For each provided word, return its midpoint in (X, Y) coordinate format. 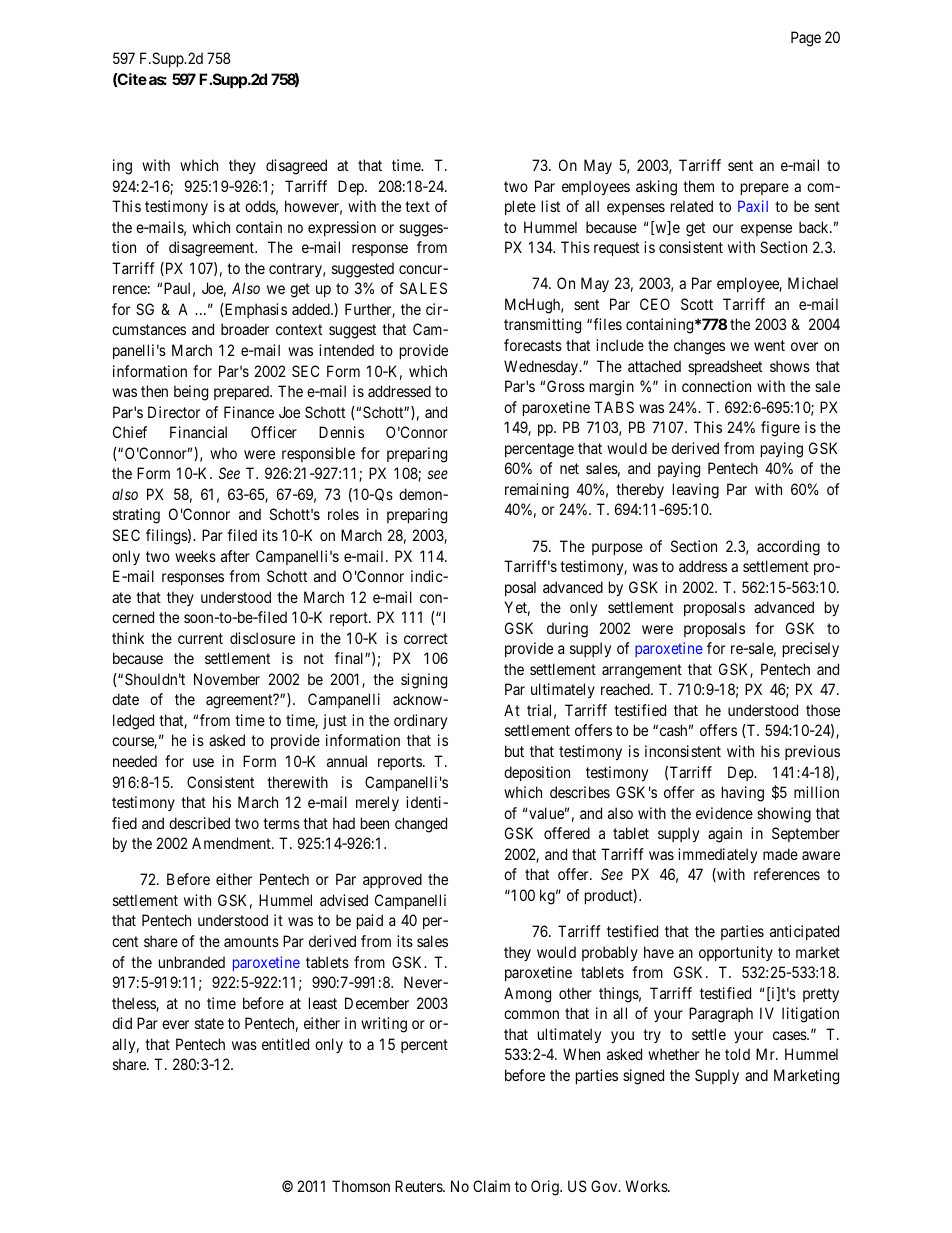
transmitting (542, 326)
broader (245, 329)
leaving (696, 491)
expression (342, 228)
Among (527, 995)
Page (806, 39)
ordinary (420, 721)
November (227, 679)
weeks (195, 556)
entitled (285, 1044)
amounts (251, 941)
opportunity (736, 953)
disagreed (296, 167)
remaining (537, 491)
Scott (697, 304)
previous (812, 752)
